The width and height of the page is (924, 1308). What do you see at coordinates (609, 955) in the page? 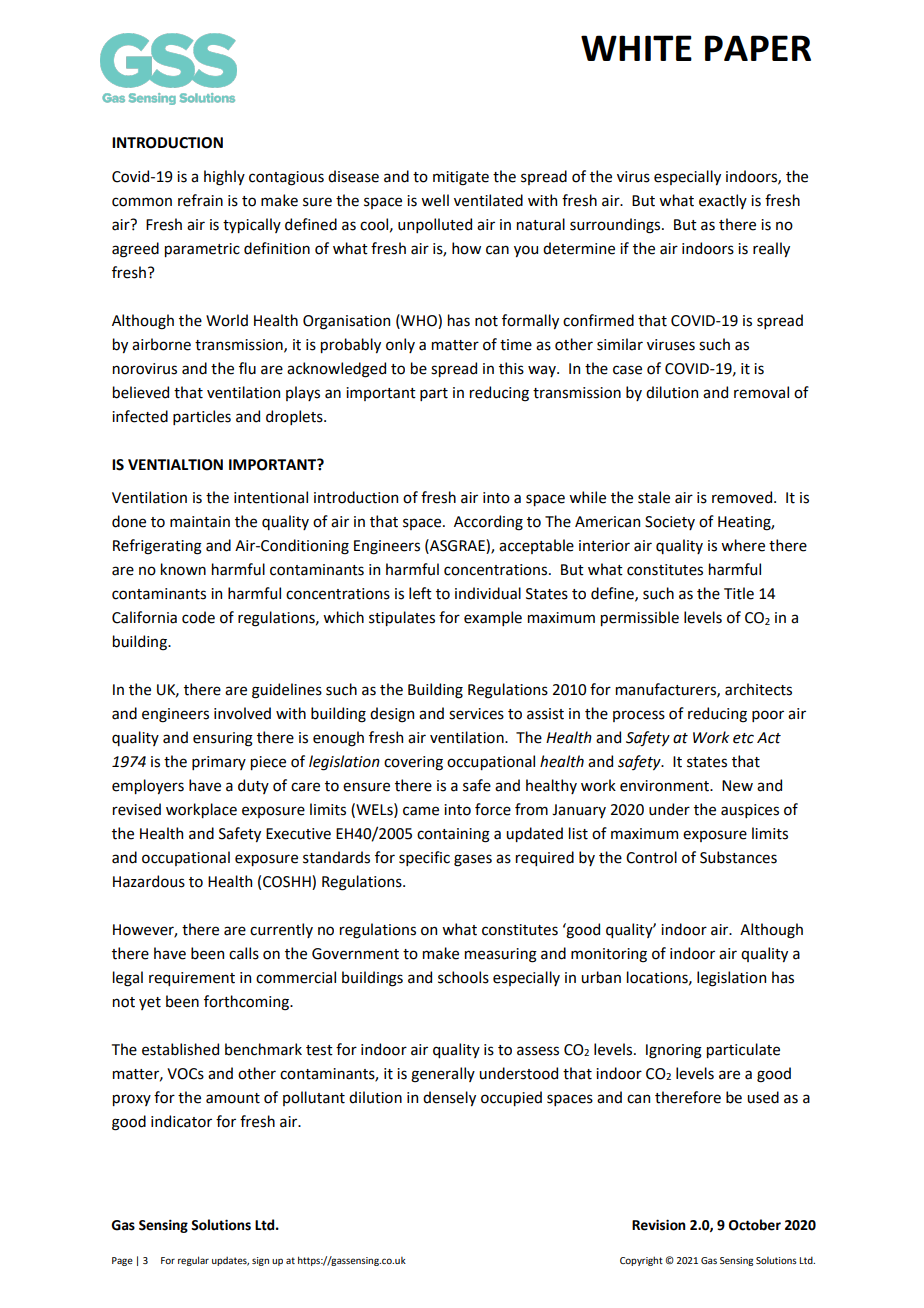
I see `monitoring` at bounding box center [609, 955].
